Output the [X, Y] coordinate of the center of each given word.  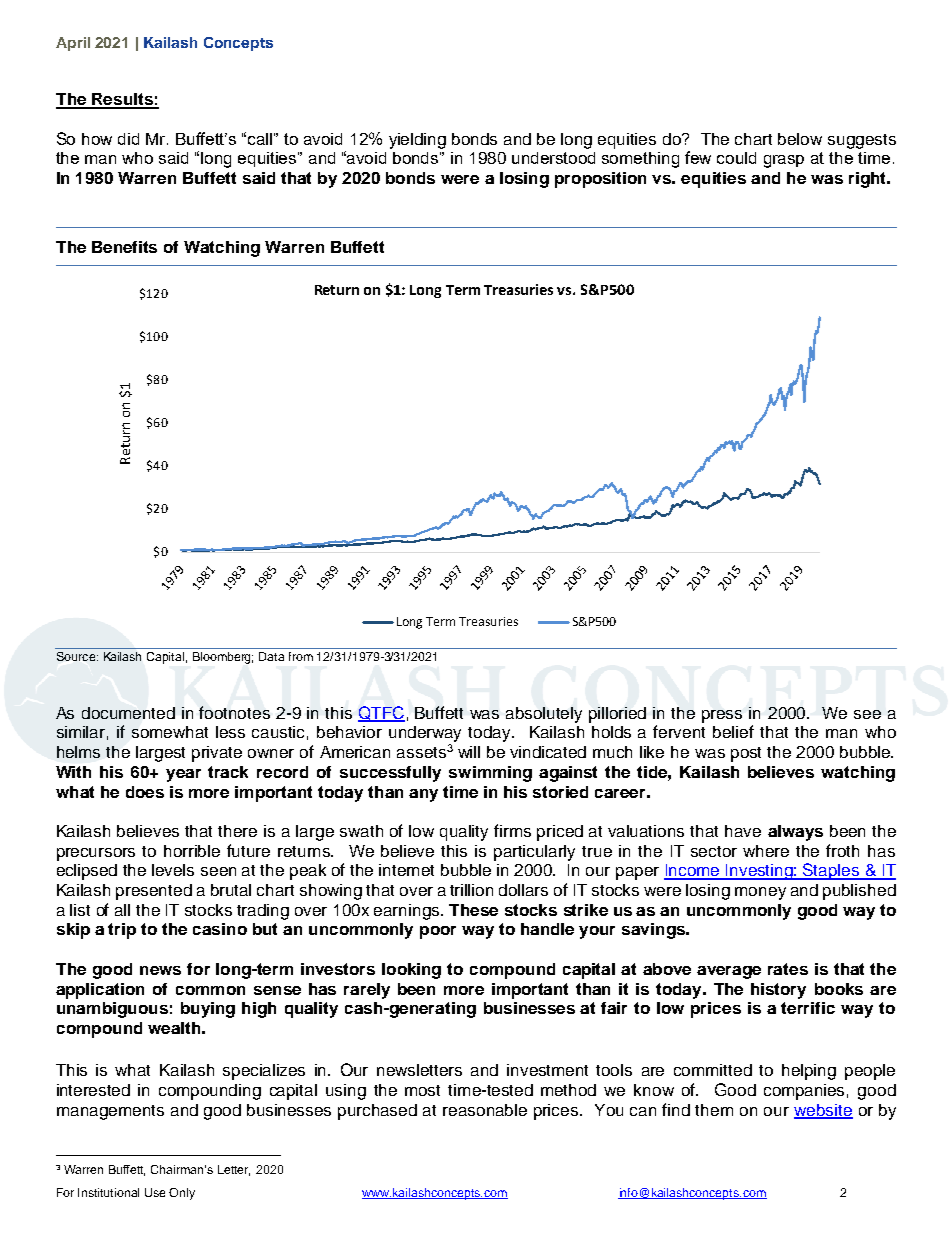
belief [733, 731]
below [800, 139]
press [722, 716]
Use [155, 1192]
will [469, 752]
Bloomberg [223, 658]
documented [128, 713]
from [301, 656]
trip [122, 931]
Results [122, 100]
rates [788, 969]
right [868, 180]
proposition [600, 180]
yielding [417, 141]
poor [438, 932]
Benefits [124, 247]
